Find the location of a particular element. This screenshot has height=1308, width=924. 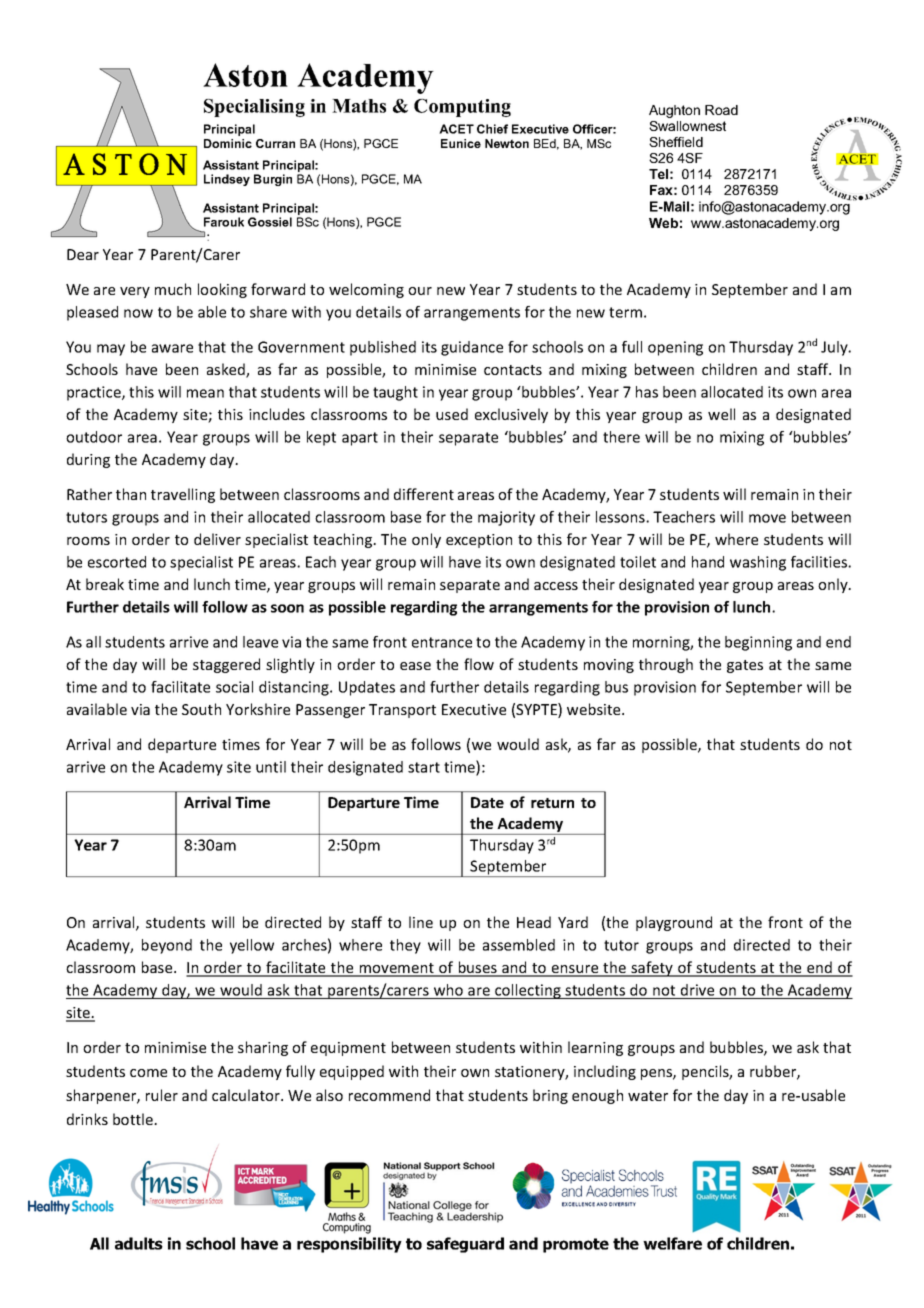

entrance is located at coordinates (442, 642).
